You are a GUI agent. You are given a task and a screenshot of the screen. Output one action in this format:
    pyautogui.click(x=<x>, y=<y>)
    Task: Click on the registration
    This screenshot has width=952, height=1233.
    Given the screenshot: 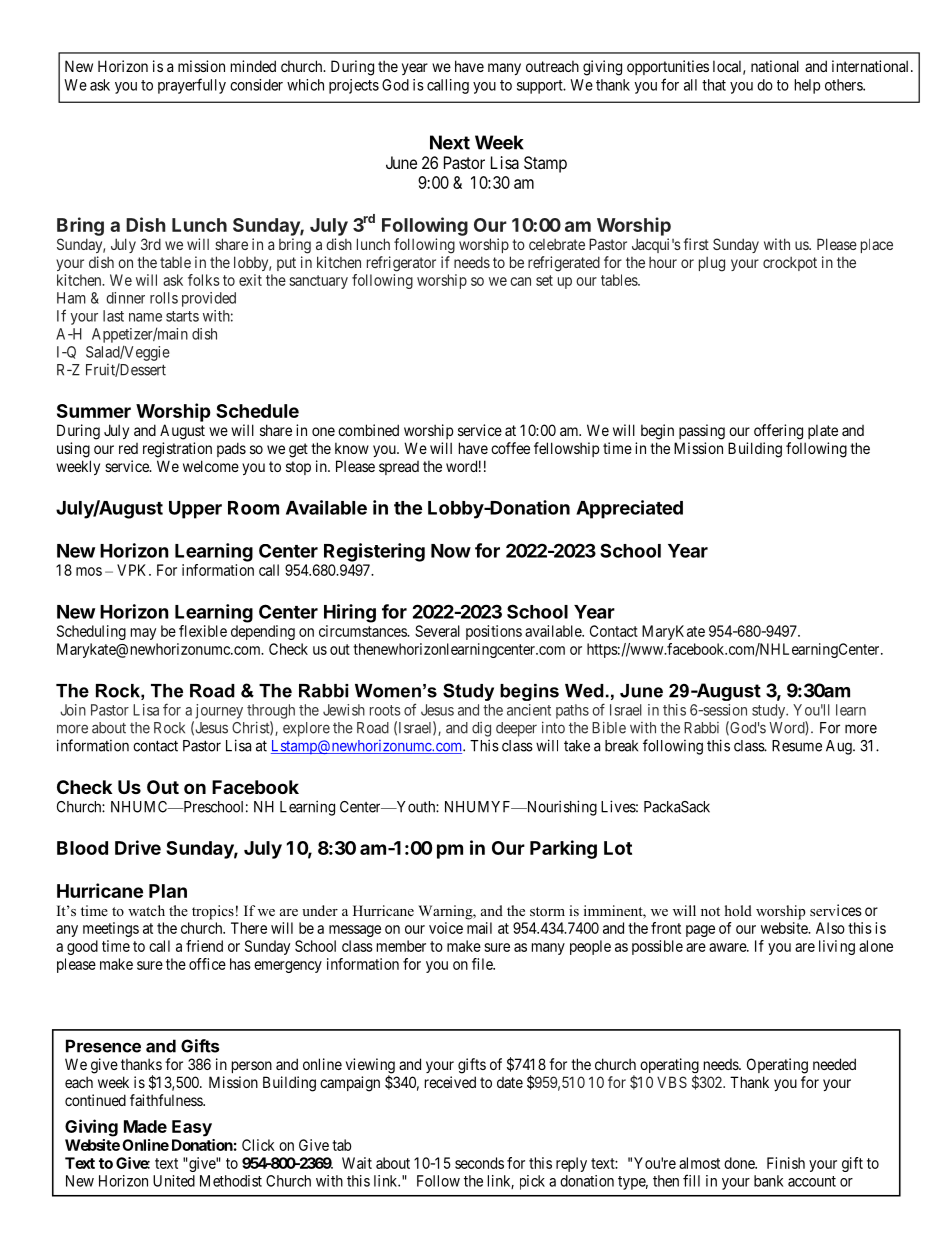 What is the action you would take?
    pyautogui.click(x=177, y=450)
